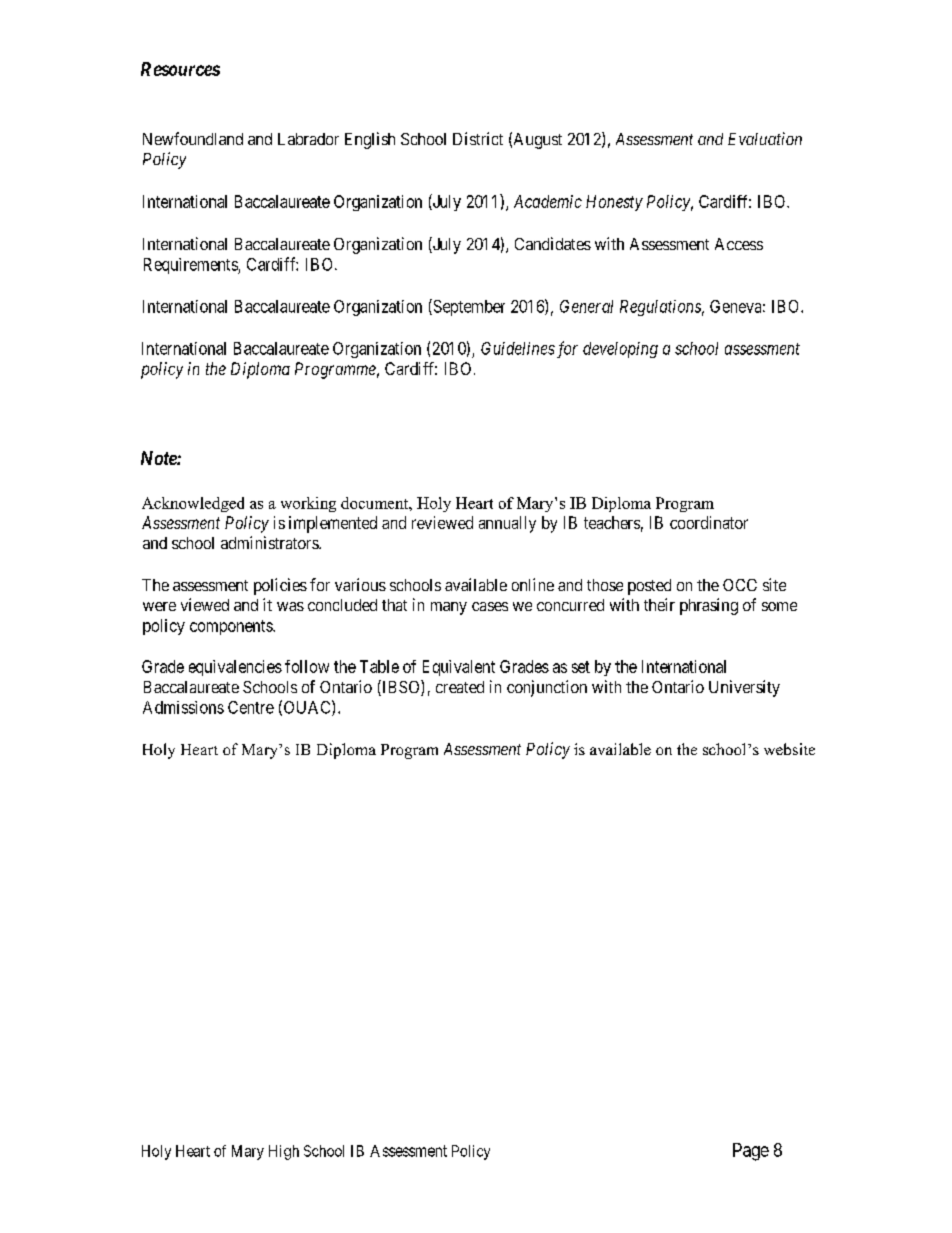 This page has height=1233, width=952. What do you see at coordinates (751, 1152) in the page?
I see `Page` at bounding box center [751, 1152].
